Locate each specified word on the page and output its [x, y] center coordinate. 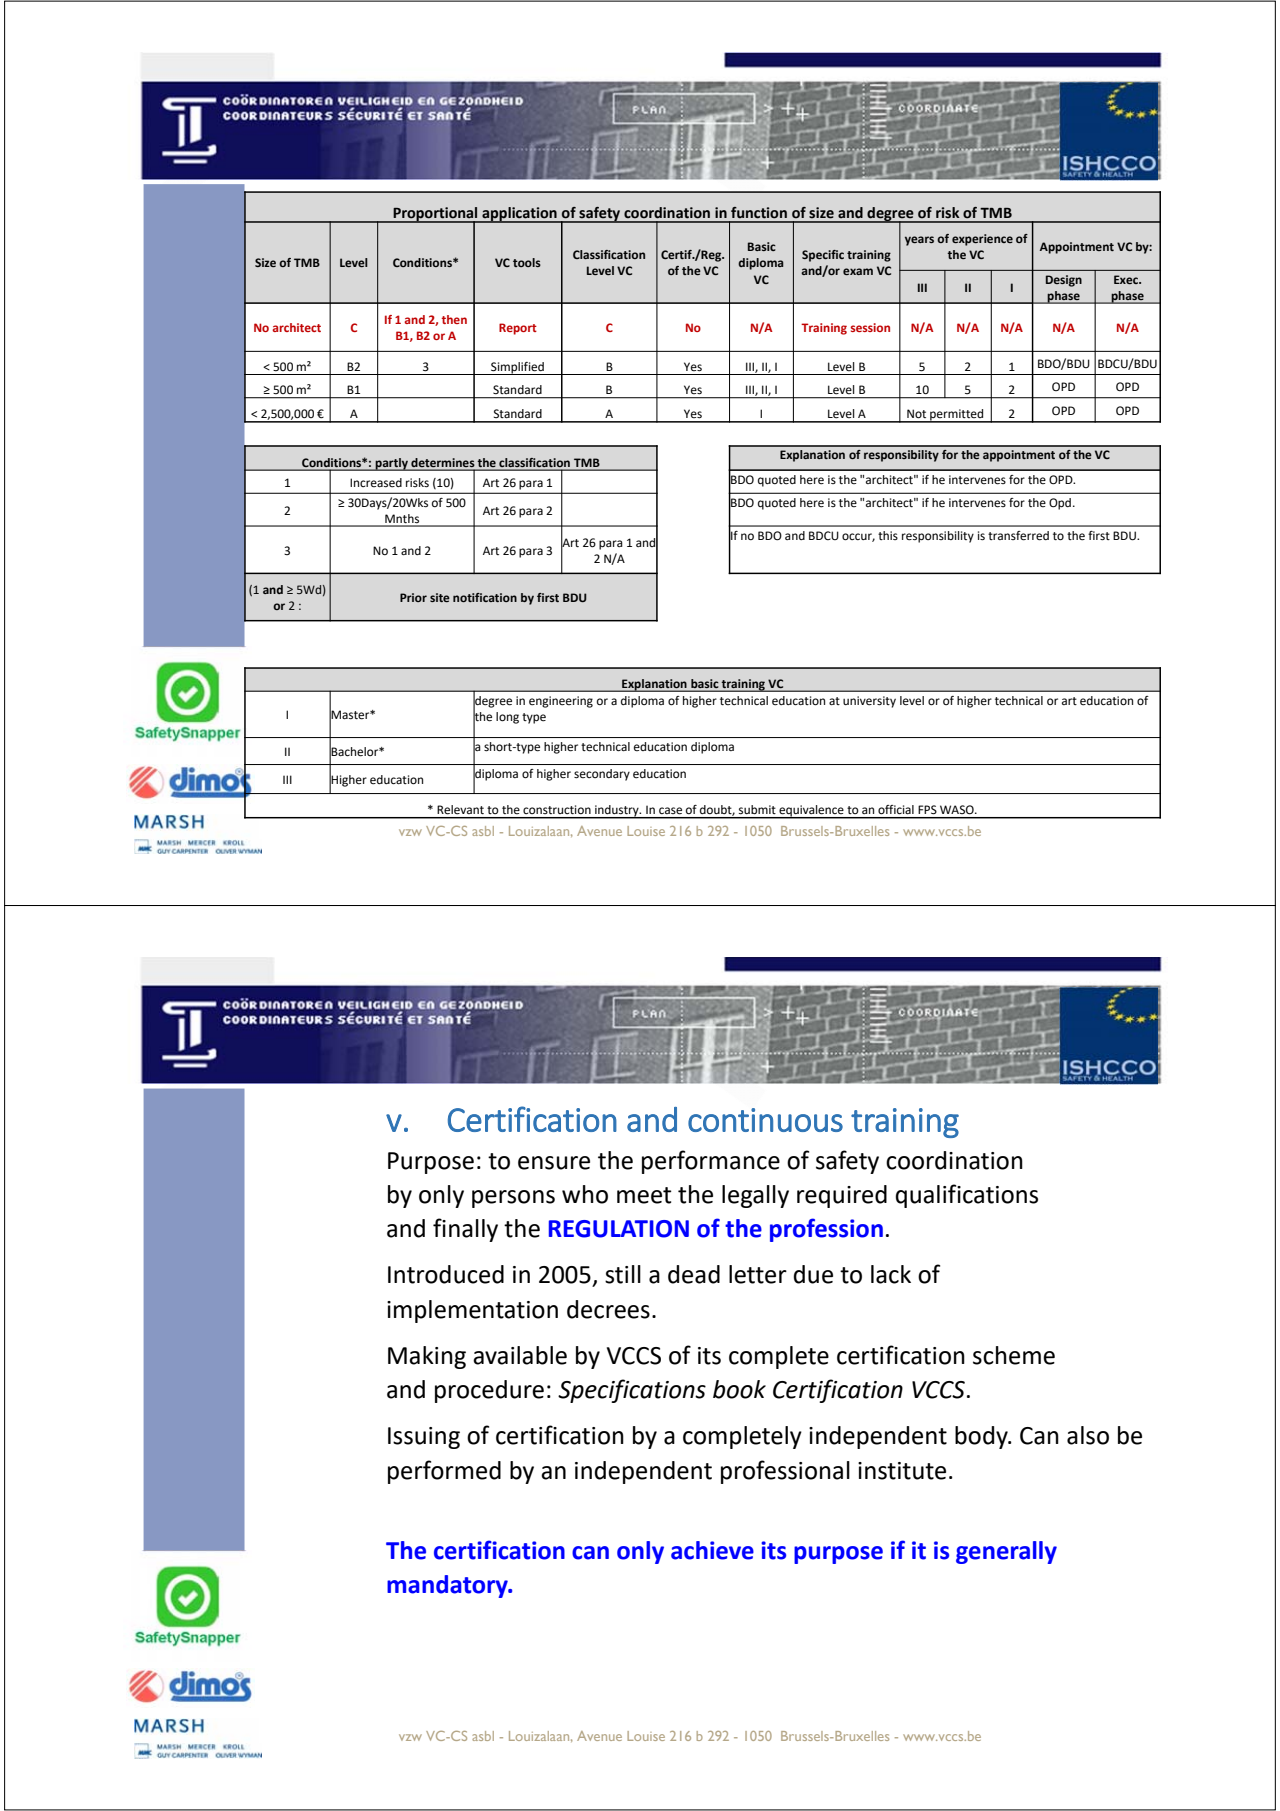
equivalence [811, 812]
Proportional [435, 215]
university [869, 702]
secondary [602, 775]
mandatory [448, 1586]
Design [1064, 281]
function [759, 213]
